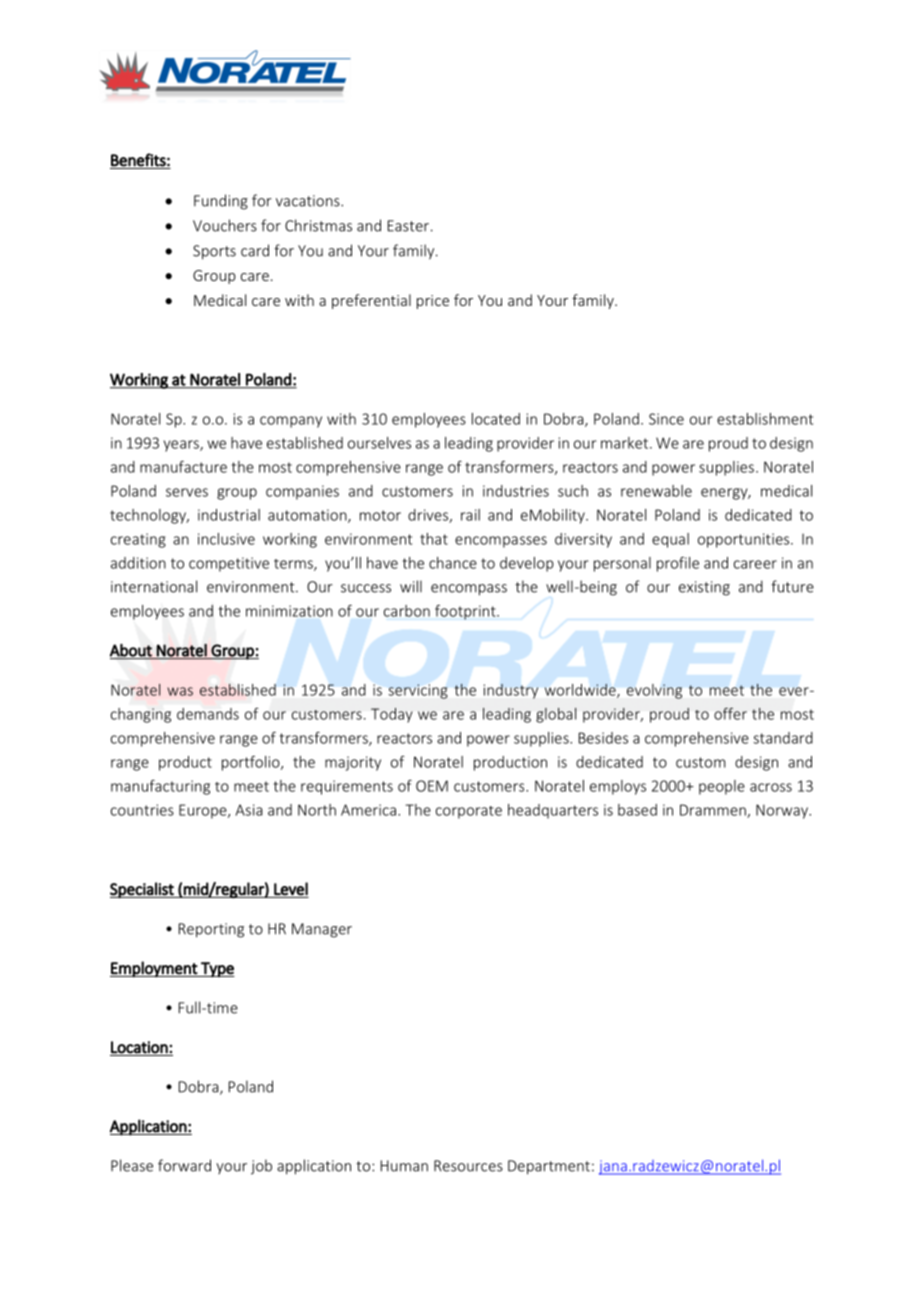  Describe the element at coordinates (722, 787) in the screenshot. I see `people` at that location.
